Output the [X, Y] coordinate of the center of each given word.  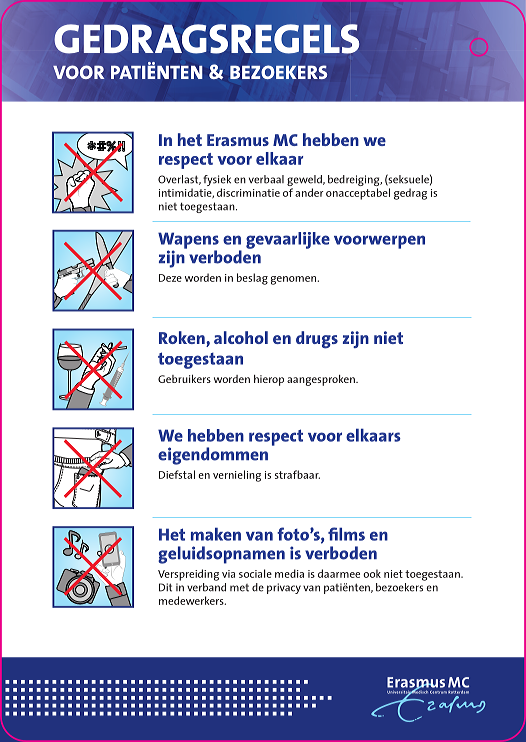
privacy [284, 588]
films [346, 534]
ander [309, 192]
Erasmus [238, 140]
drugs [317, 340]
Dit [165, 587]
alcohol [241, 337]
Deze [170, 278]
